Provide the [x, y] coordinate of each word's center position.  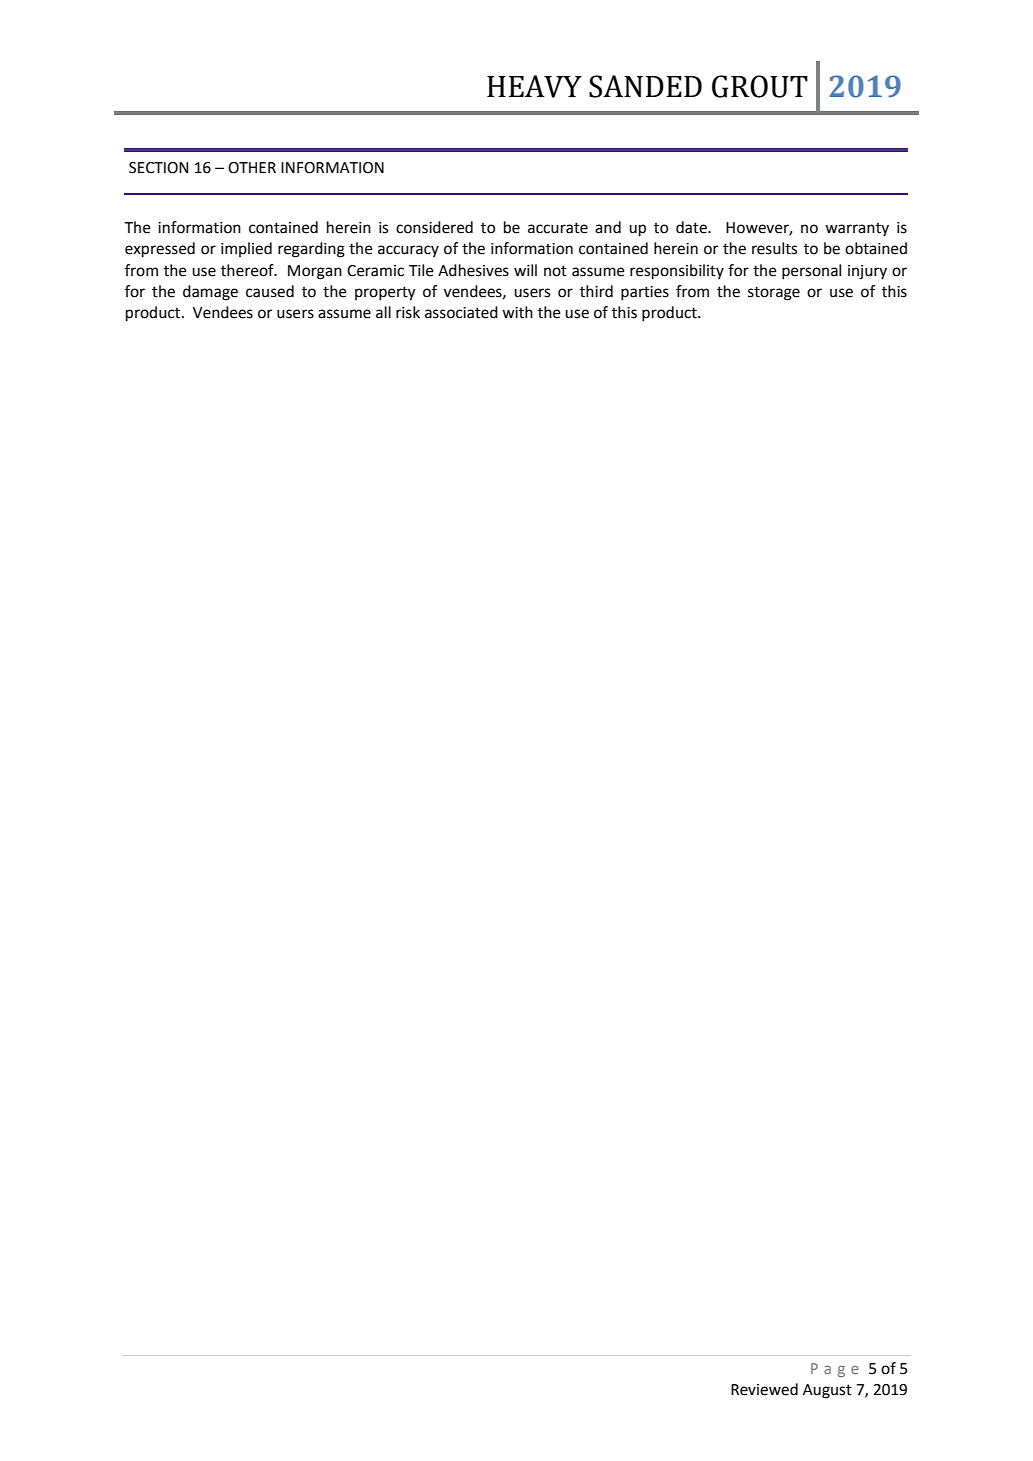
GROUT [760, 86]
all [383, 312]
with [517, 312]
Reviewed [764, 1389]
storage [774, 293]
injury [867, 272]
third [596, 291]
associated [461, 312]
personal [811, 272]
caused [270, 291]
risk [408, 312]
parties [645, 293]
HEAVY [534, 86]
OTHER [252, 168]
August [827, 1391]
